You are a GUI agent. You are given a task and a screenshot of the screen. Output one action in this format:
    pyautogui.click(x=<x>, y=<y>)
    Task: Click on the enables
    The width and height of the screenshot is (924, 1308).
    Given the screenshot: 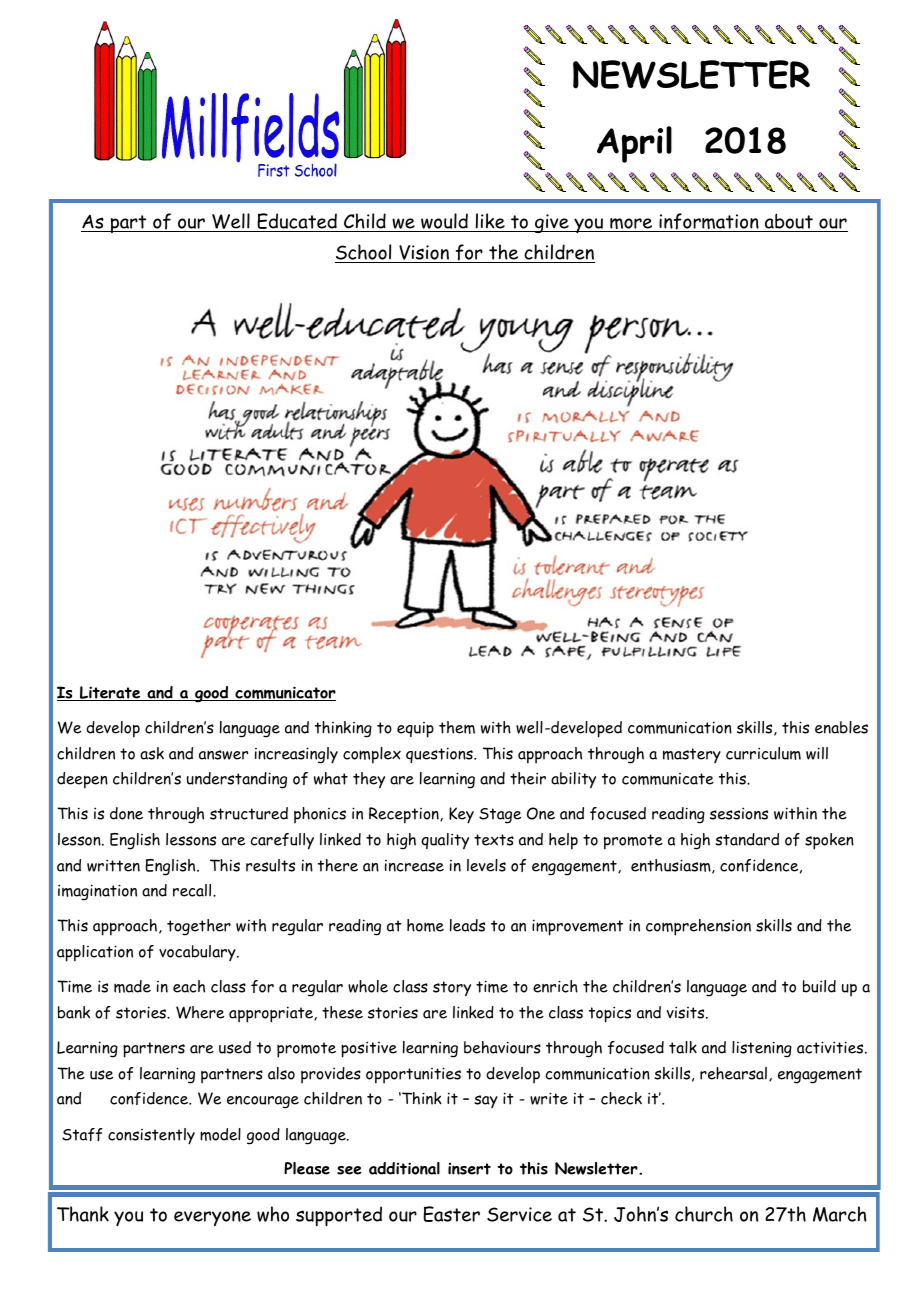 What is the action you would take?
    pyautogui.click(x=841, y=727)
